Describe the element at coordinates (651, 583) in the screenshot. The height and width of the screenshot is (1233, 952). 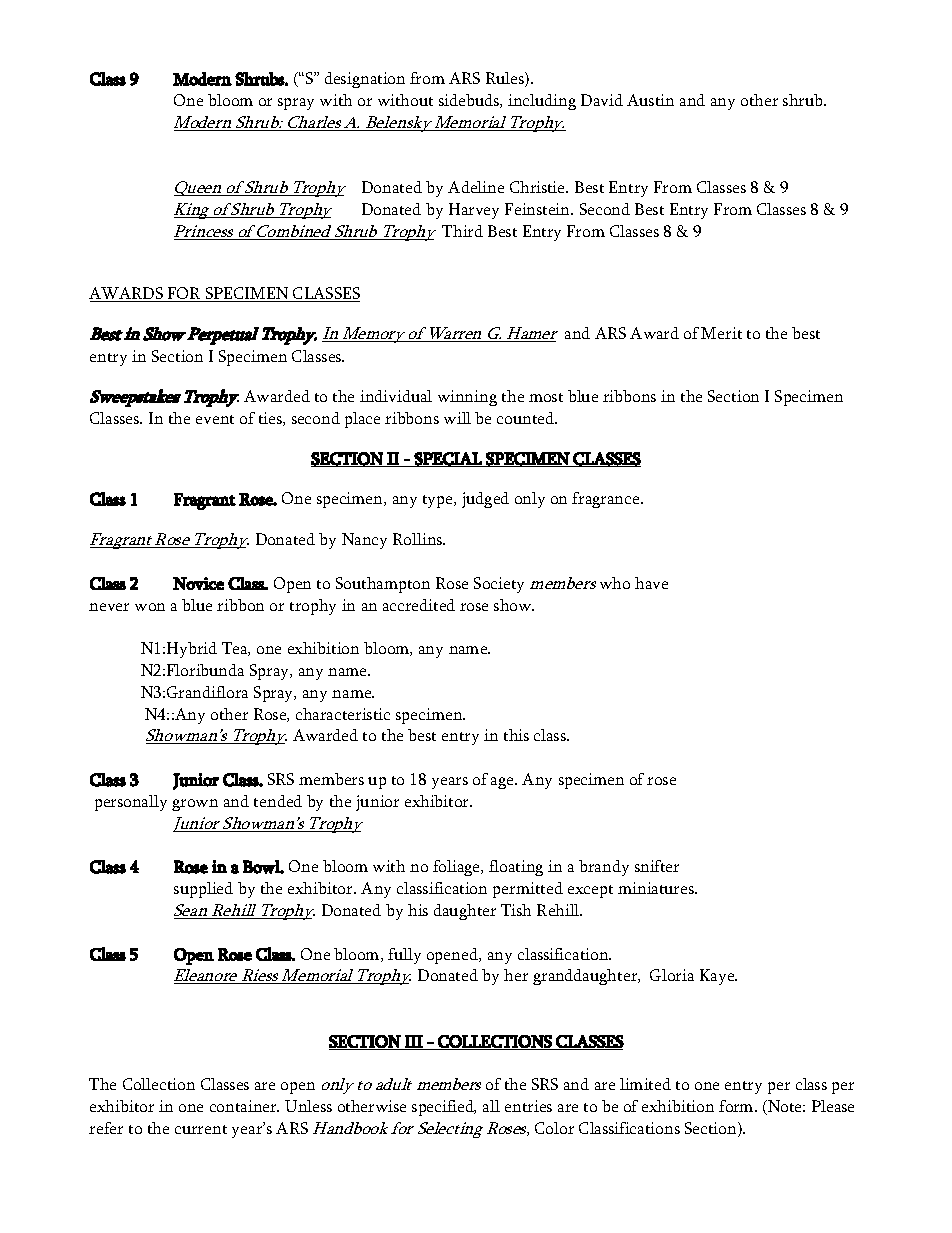
I see `have` at that location.
